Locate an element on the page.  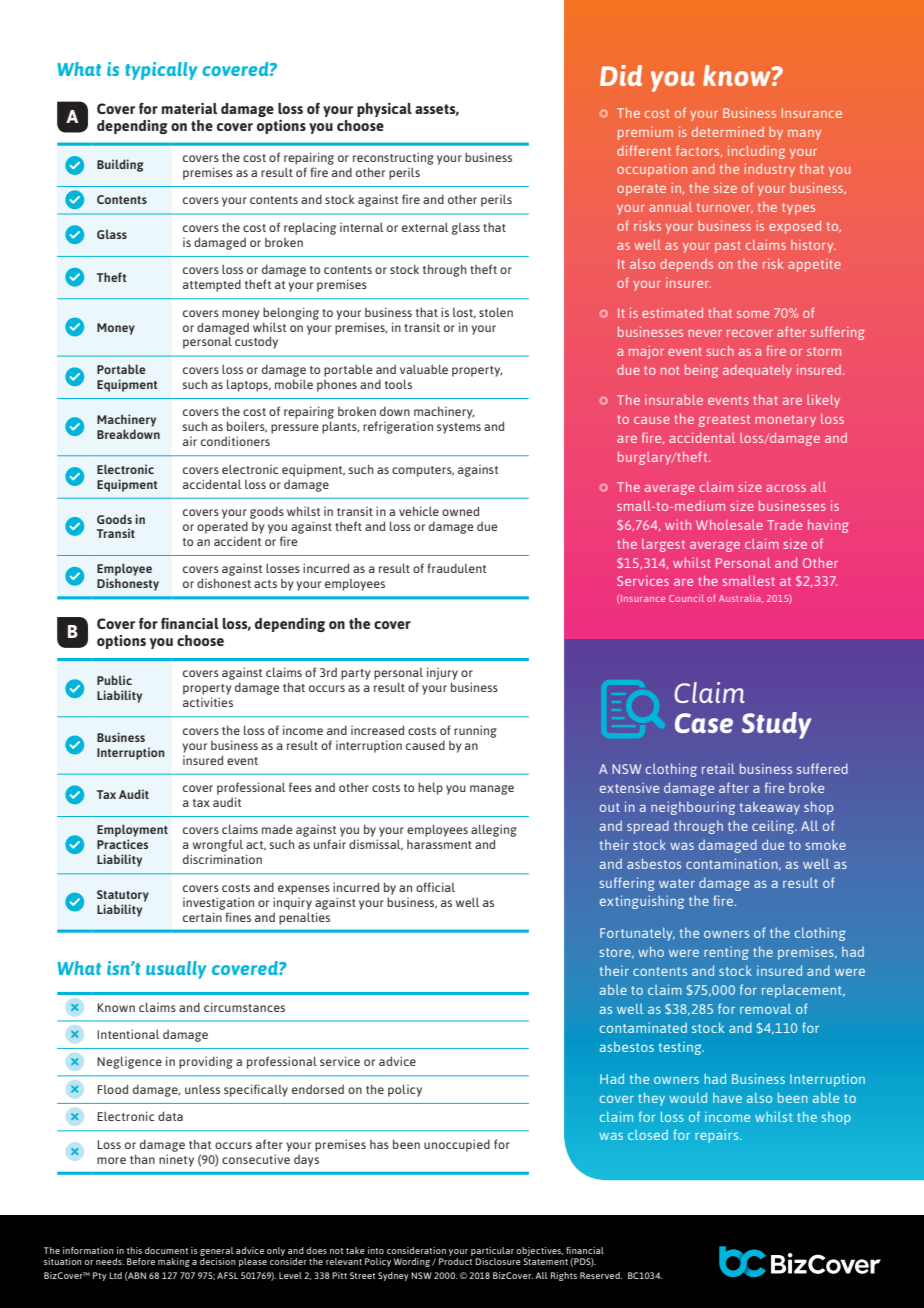
physical is located at coordinates (384, 110).
